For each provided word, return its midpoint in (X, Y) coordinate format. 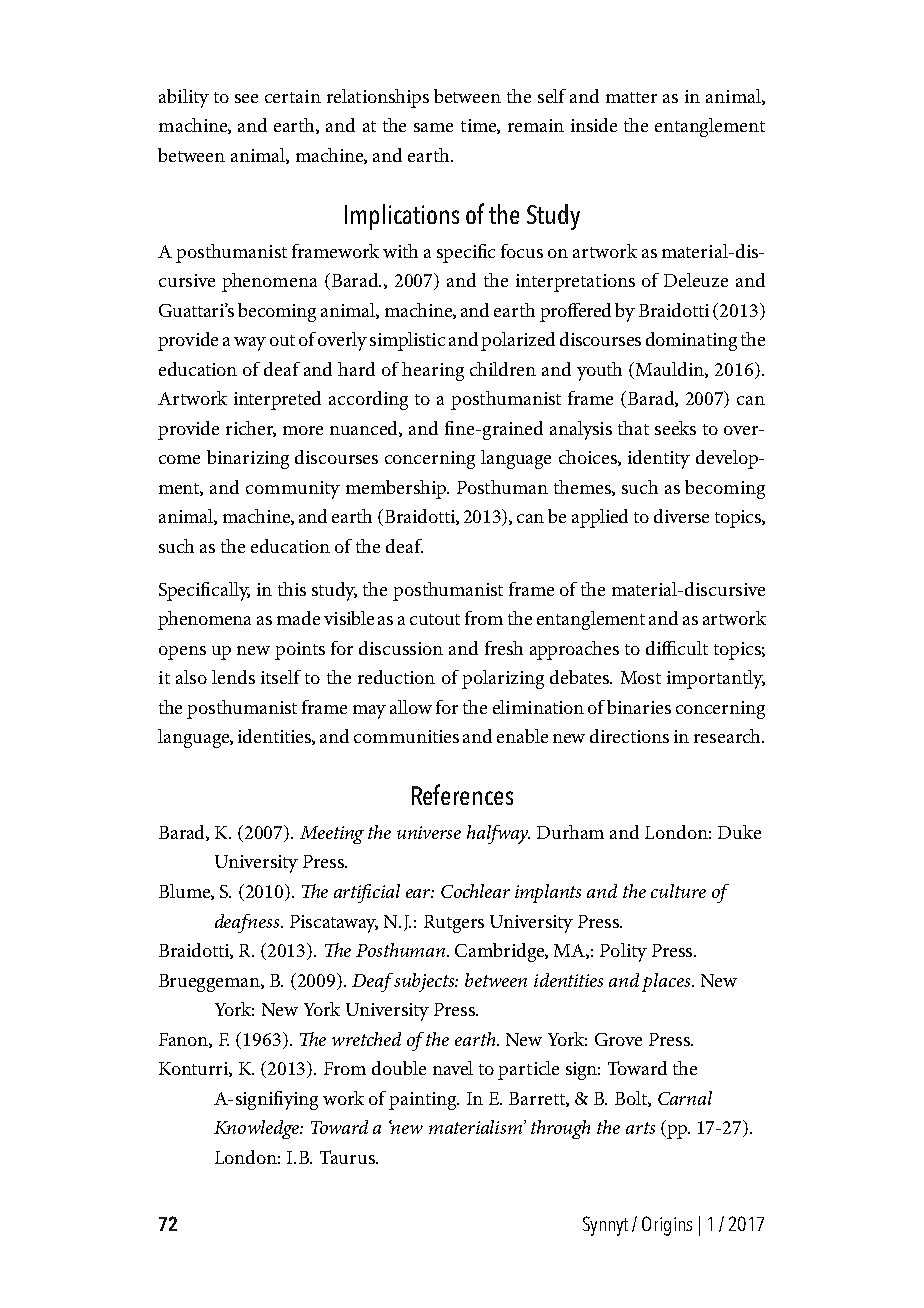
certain (293, 96)
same (433, 127)
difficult (677, 648)
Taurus (348, 1157)
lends (233, 677)
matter (631, 97)
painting (424, 1101)
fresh (504, 648)
